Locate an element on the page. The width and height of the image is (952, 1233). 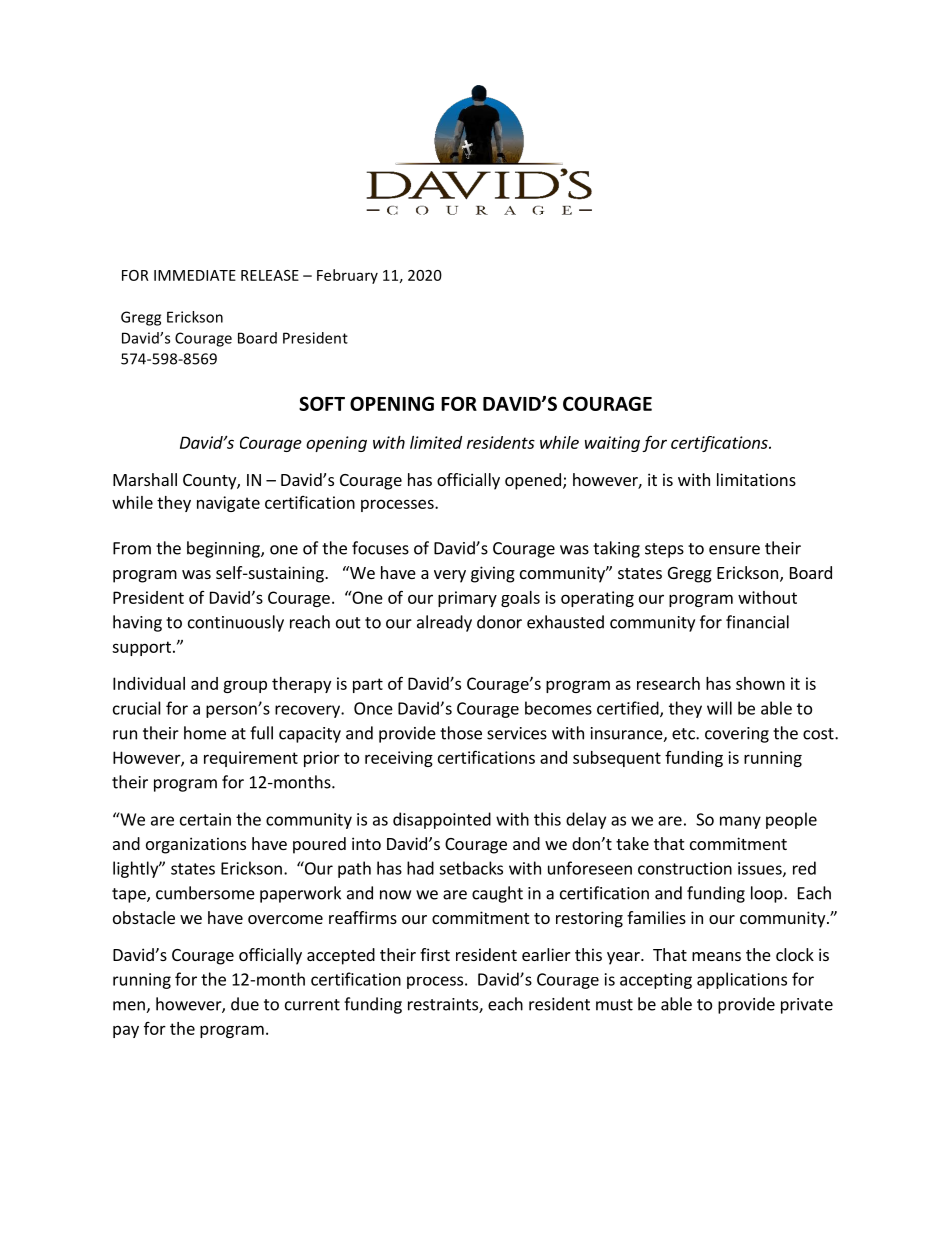
IMMEDIATE is located at coordinates (195, 275).
